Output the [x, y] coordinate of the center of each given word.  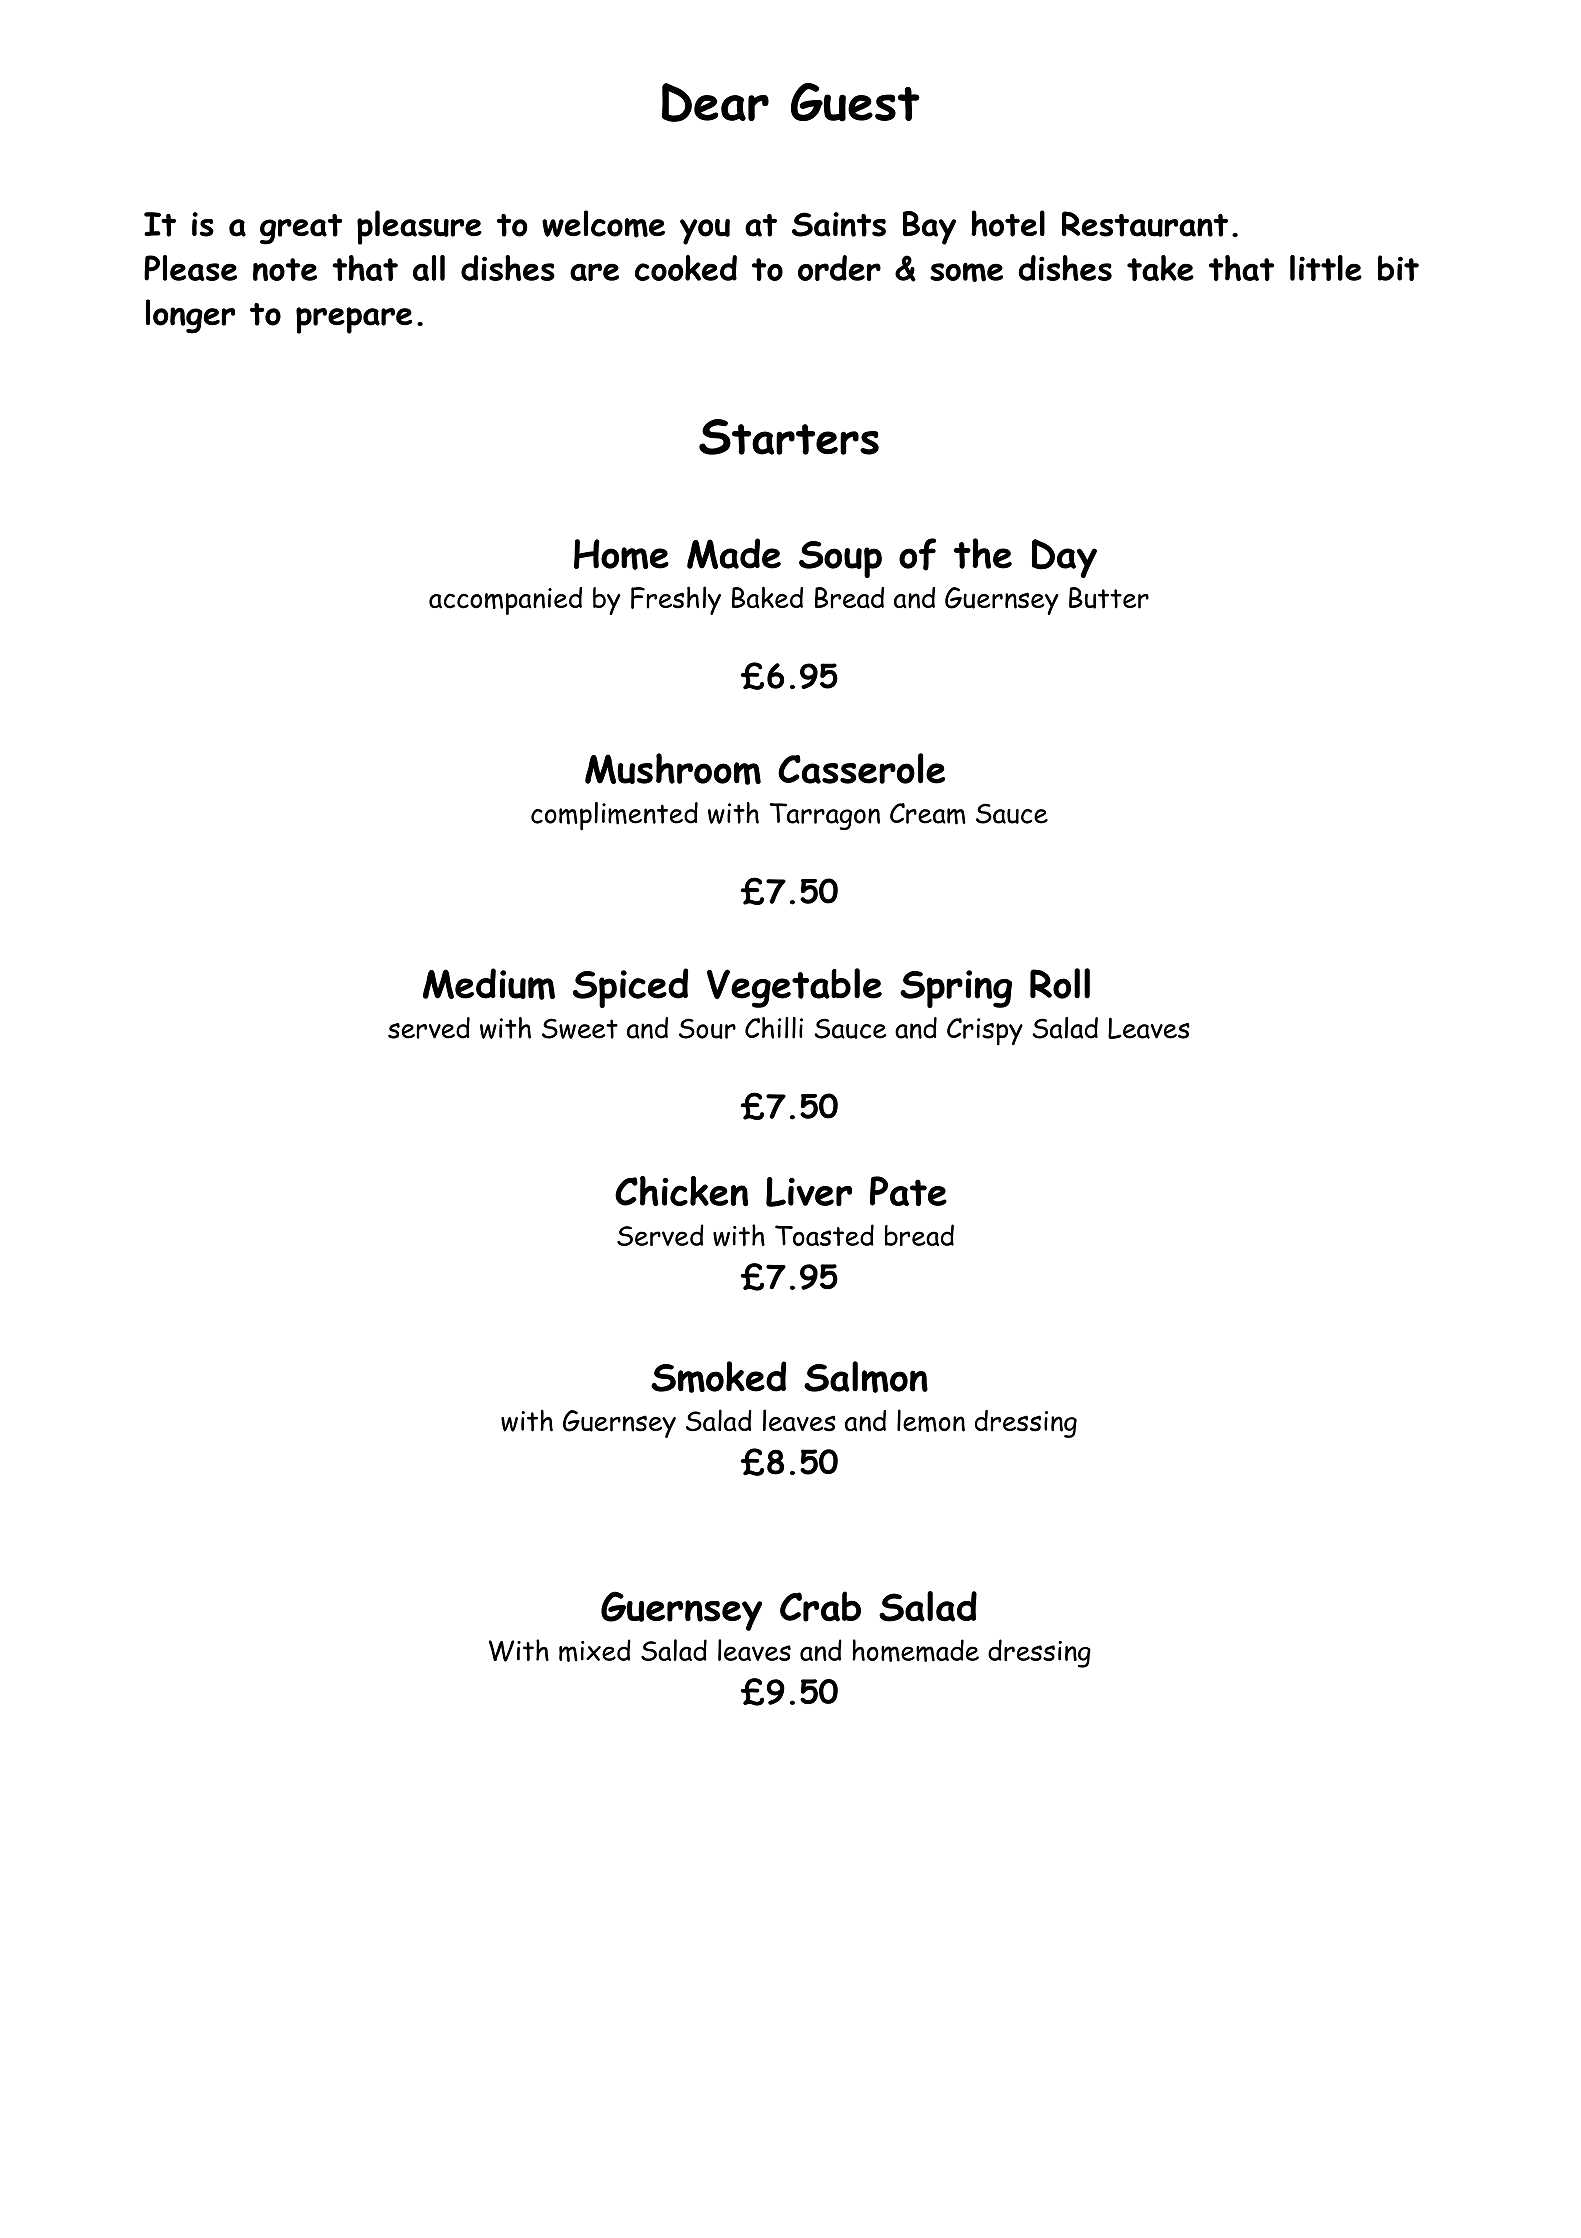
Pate [908, 1191]
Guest [855, 102]
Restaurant [1145, 224]
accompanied [505, 601]
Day [1064, 558]
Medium [489, 984]
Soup [840, 559]
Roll [1060, 983]
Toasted [824, 1235]
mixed [595, 1650]
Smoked [718, 1377]
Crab [820, 1606]
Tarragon [824, 816]
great [301, 229]
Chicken [681, 1191]
